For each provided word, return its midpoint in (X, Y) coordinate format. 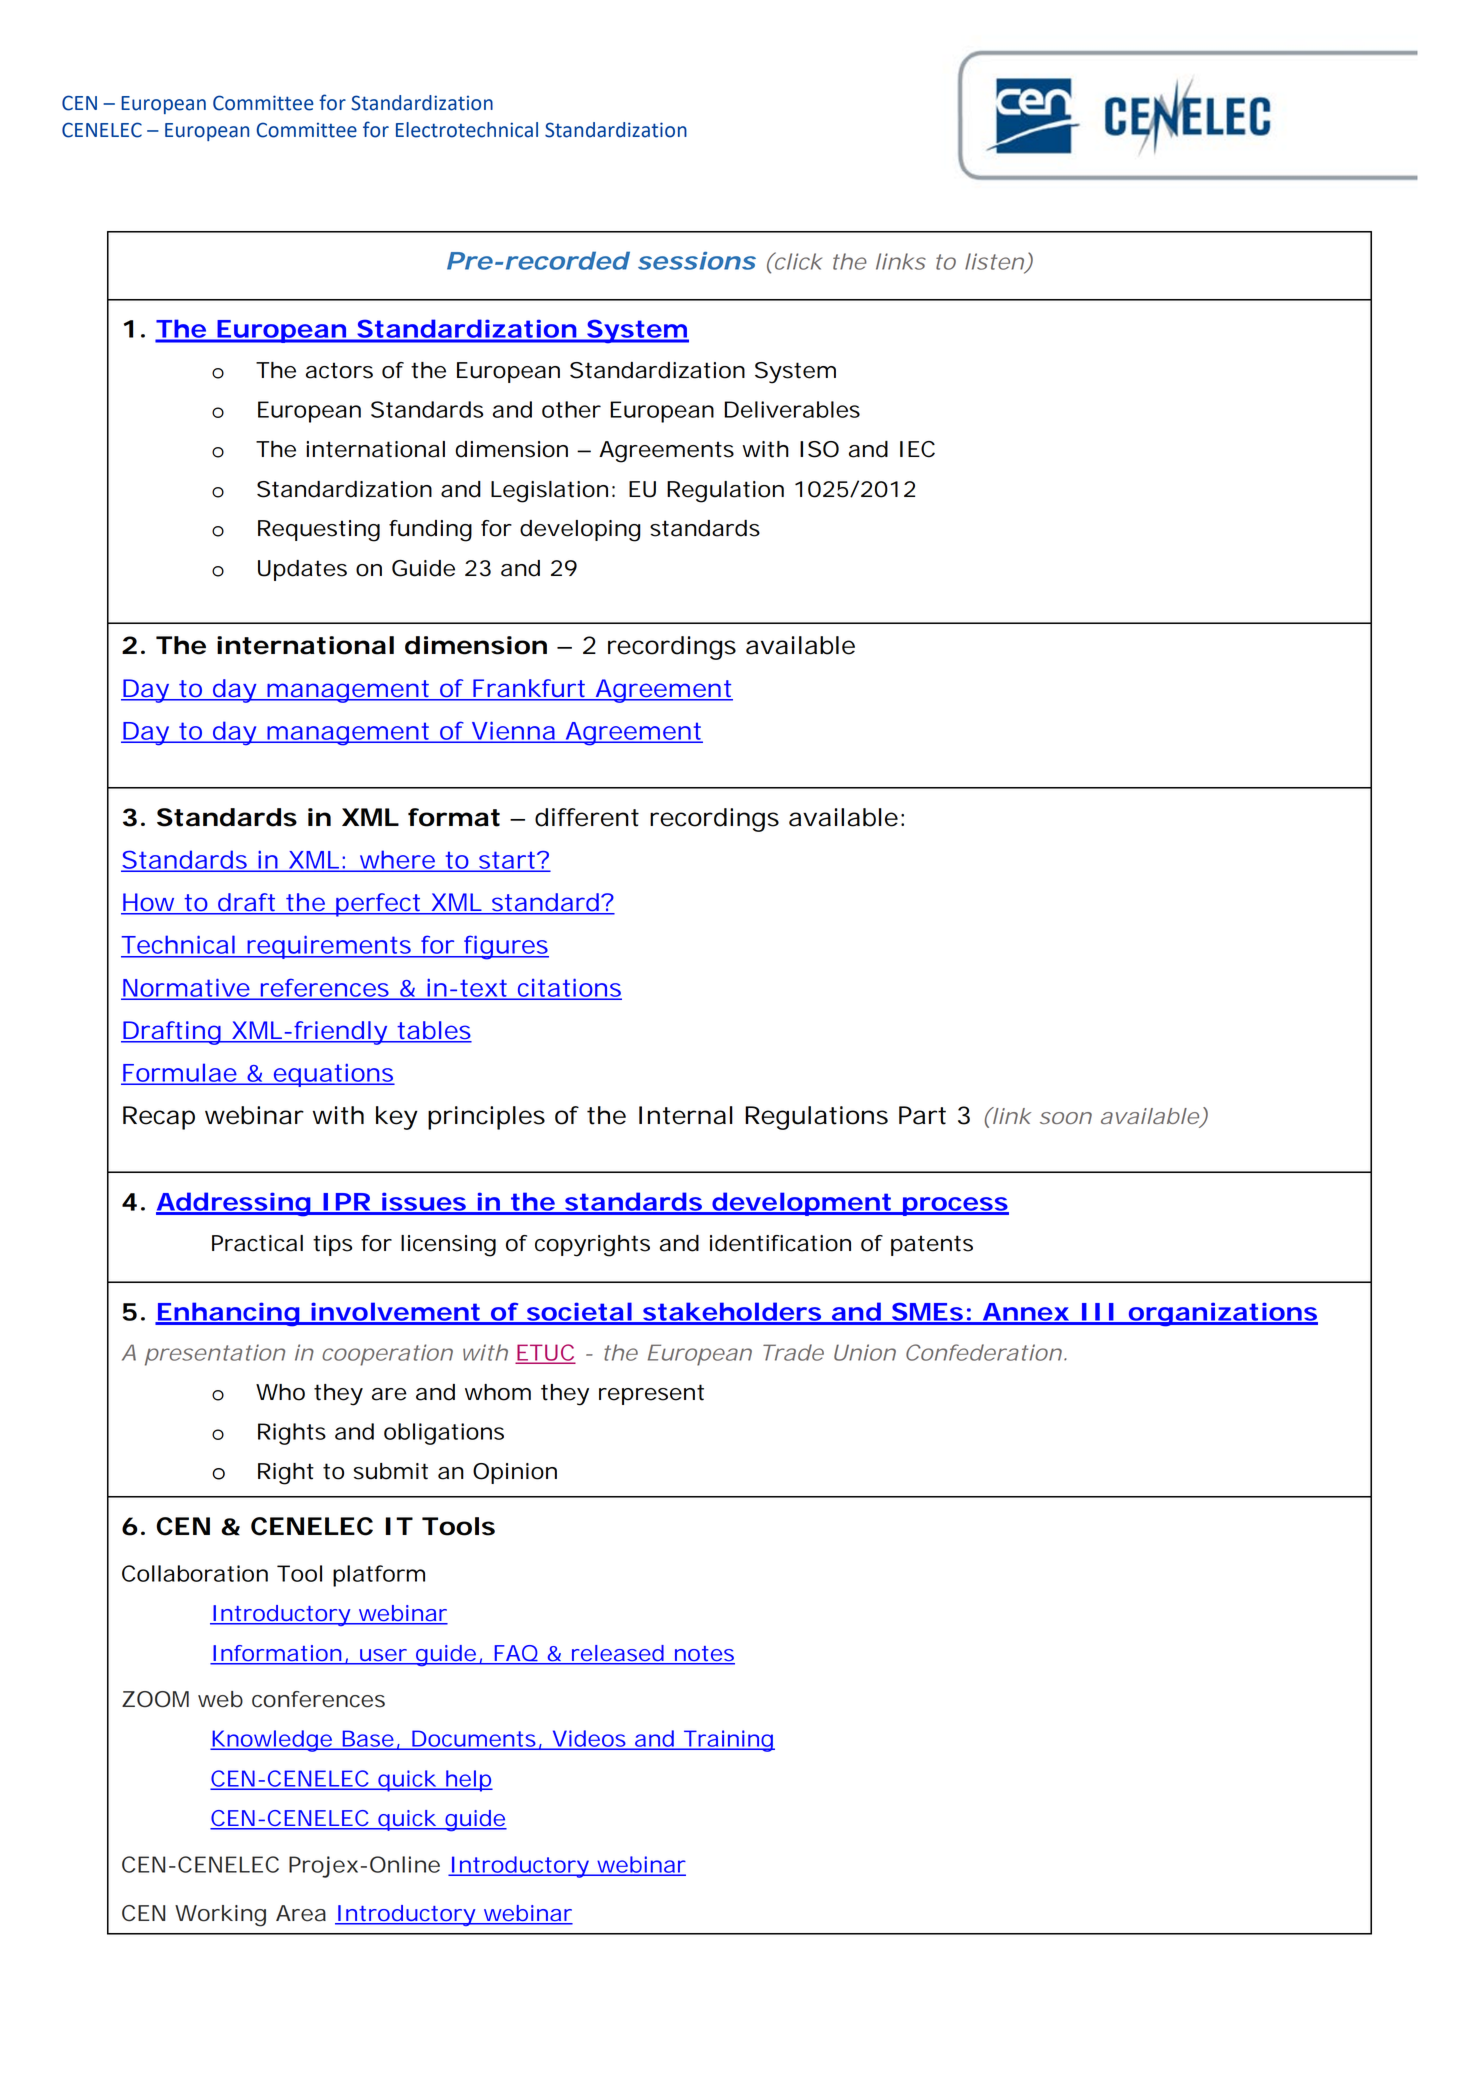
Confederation (986, 1352)
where (399, 860)
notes (704, 1655)
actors (339, 370)
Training (728, 1741)
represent (651, 1394)
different (587, 817)
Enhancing (230, 1314)
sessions (697, 261)
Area (301, 1913)
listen (996, 262)
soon (1066, 1118)
